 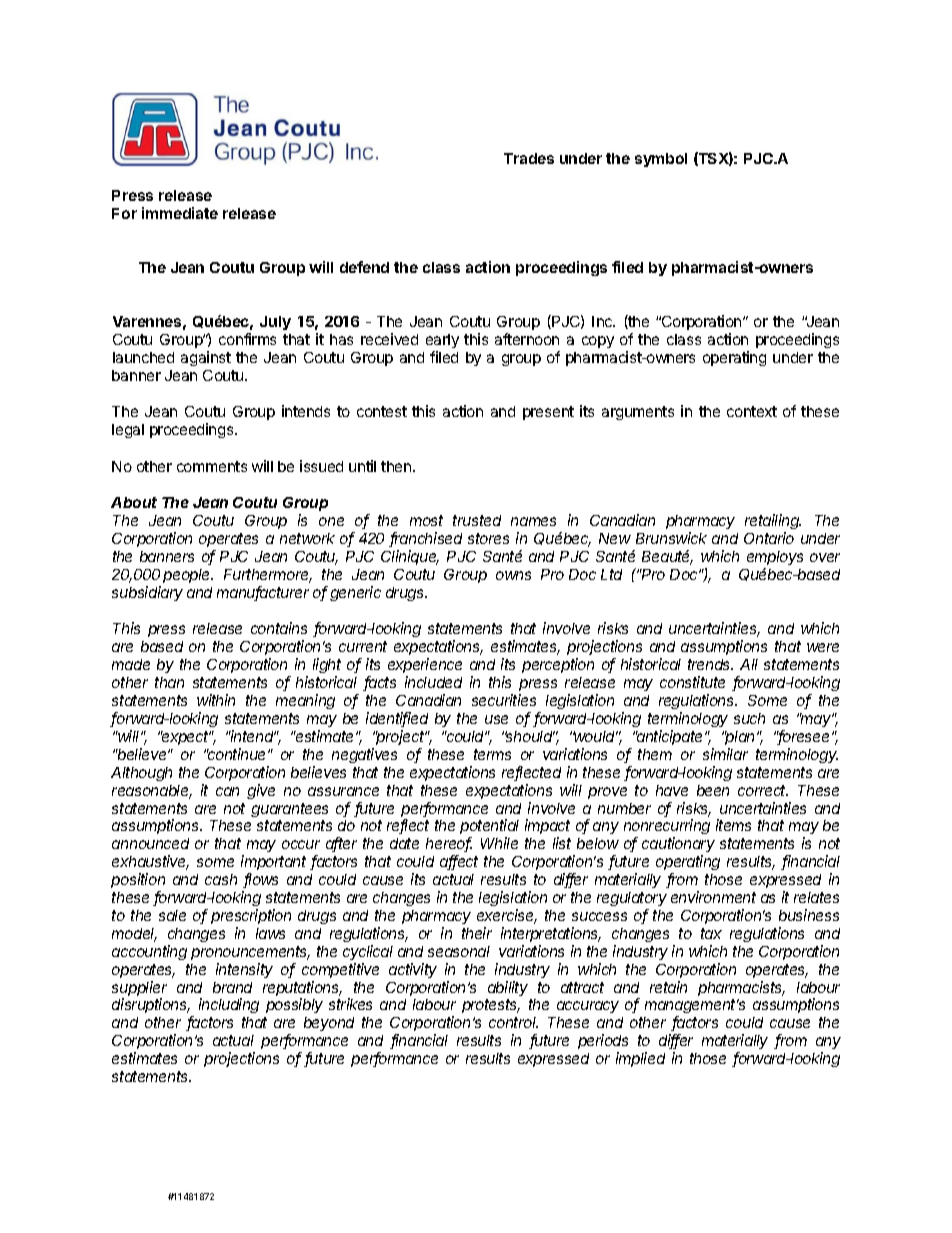 What do you see at coordinates (221, 879) in the page?
I see `cash` at bounding box center [221, 879].
